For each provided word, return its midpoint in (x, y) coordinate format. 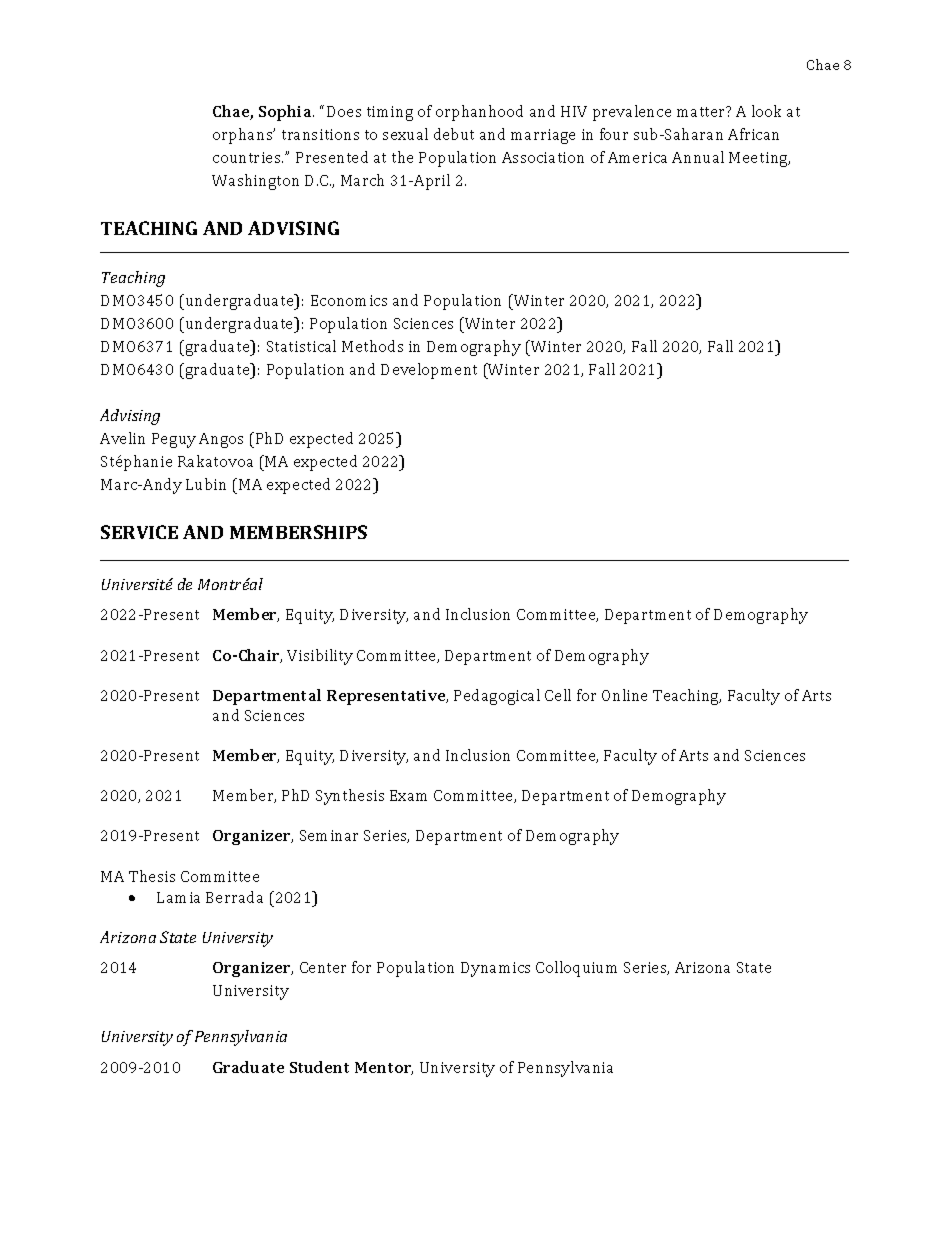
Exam (408, 795)
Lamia (178, 897)
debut (454, 134)
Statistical (301, 346)
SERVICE (139, 532)
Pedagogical (497, 697)
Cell (558, 695)
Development (429, 371)
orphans (244, 136)
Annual (698, 157)
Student (319, 1067)
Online (624, 695)
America (637, 157)
